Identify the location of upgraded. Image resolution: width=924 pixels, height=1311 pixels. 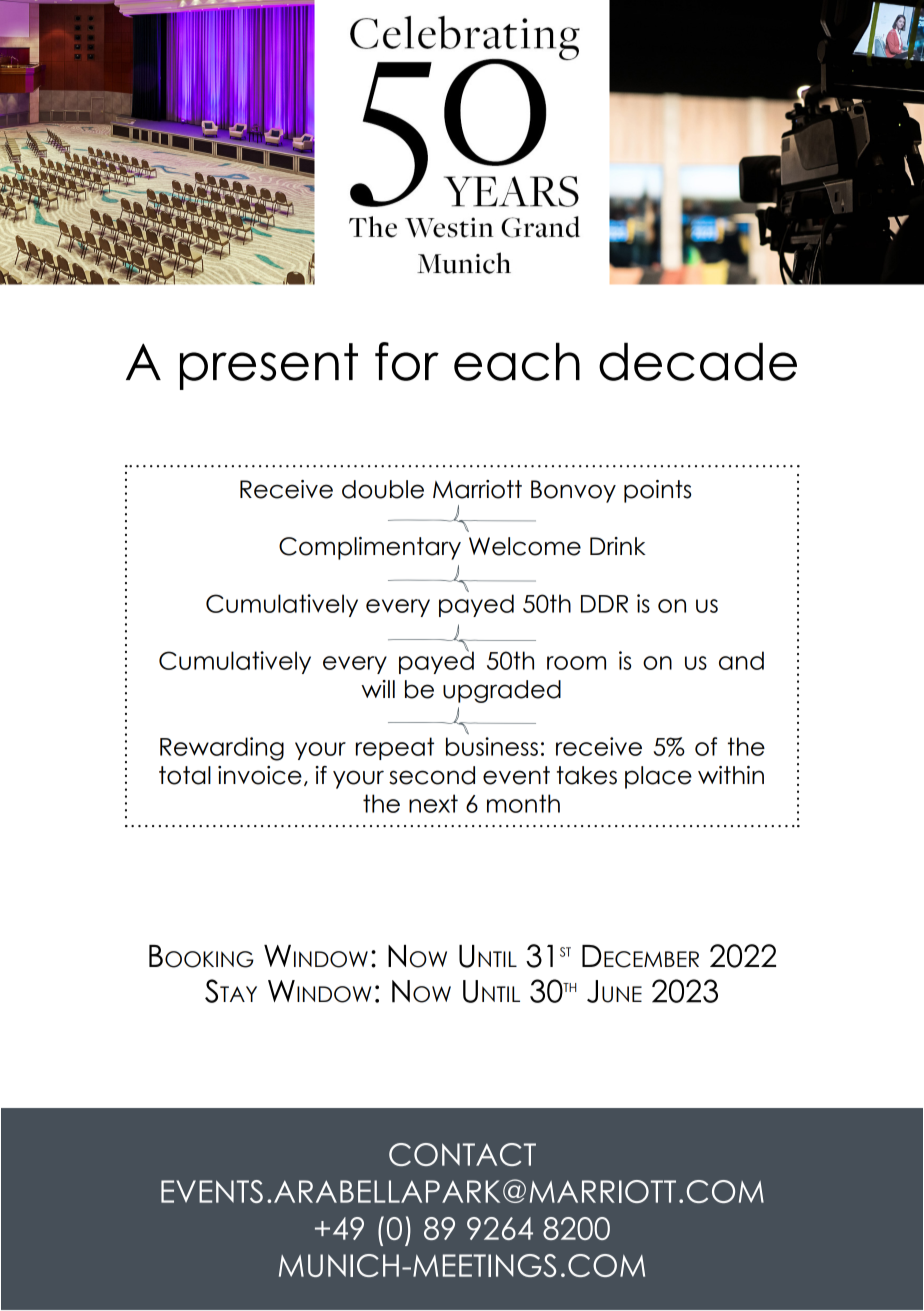
(502, 691).
